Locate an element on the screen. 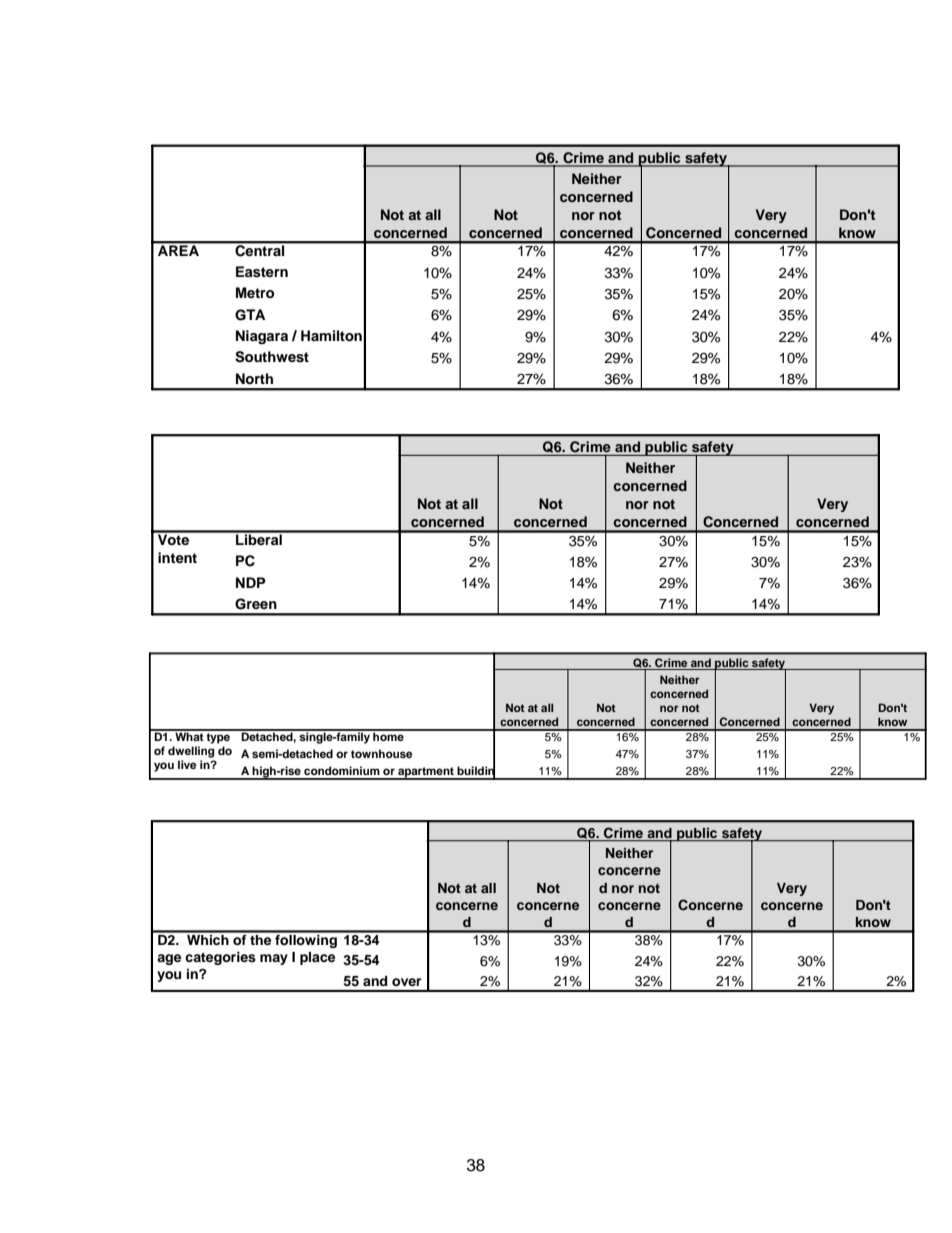 The width and height of the screenshot is (952, 1233). Southwest is located at coordinates (272, 357).
